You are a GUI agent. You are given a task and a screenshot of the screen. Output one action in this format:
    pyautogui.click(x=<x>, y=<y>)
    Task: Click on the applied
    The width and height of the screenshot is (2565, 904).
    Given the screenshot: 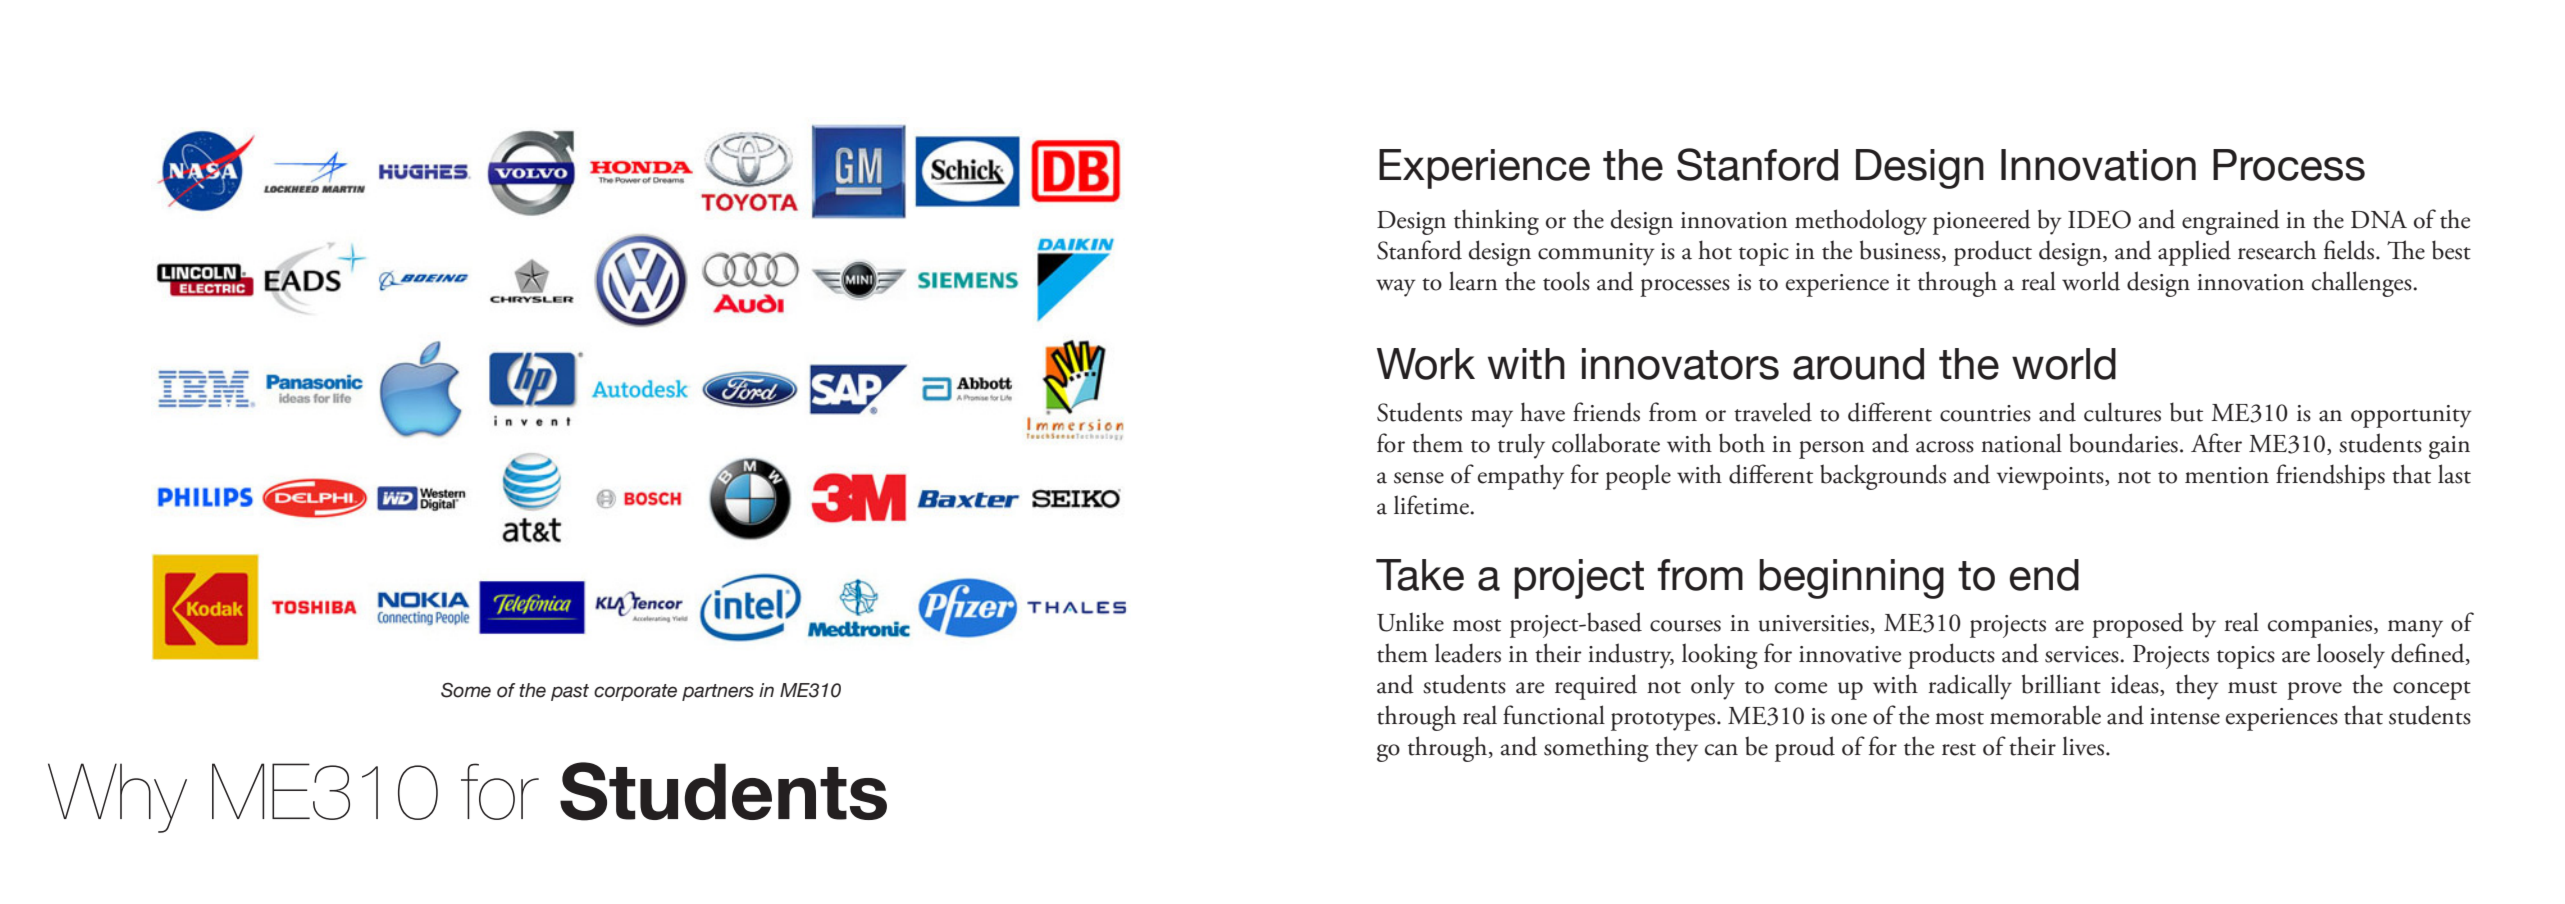 What is the action you would take?
    pyautogui.click(x=2194, y=253)
